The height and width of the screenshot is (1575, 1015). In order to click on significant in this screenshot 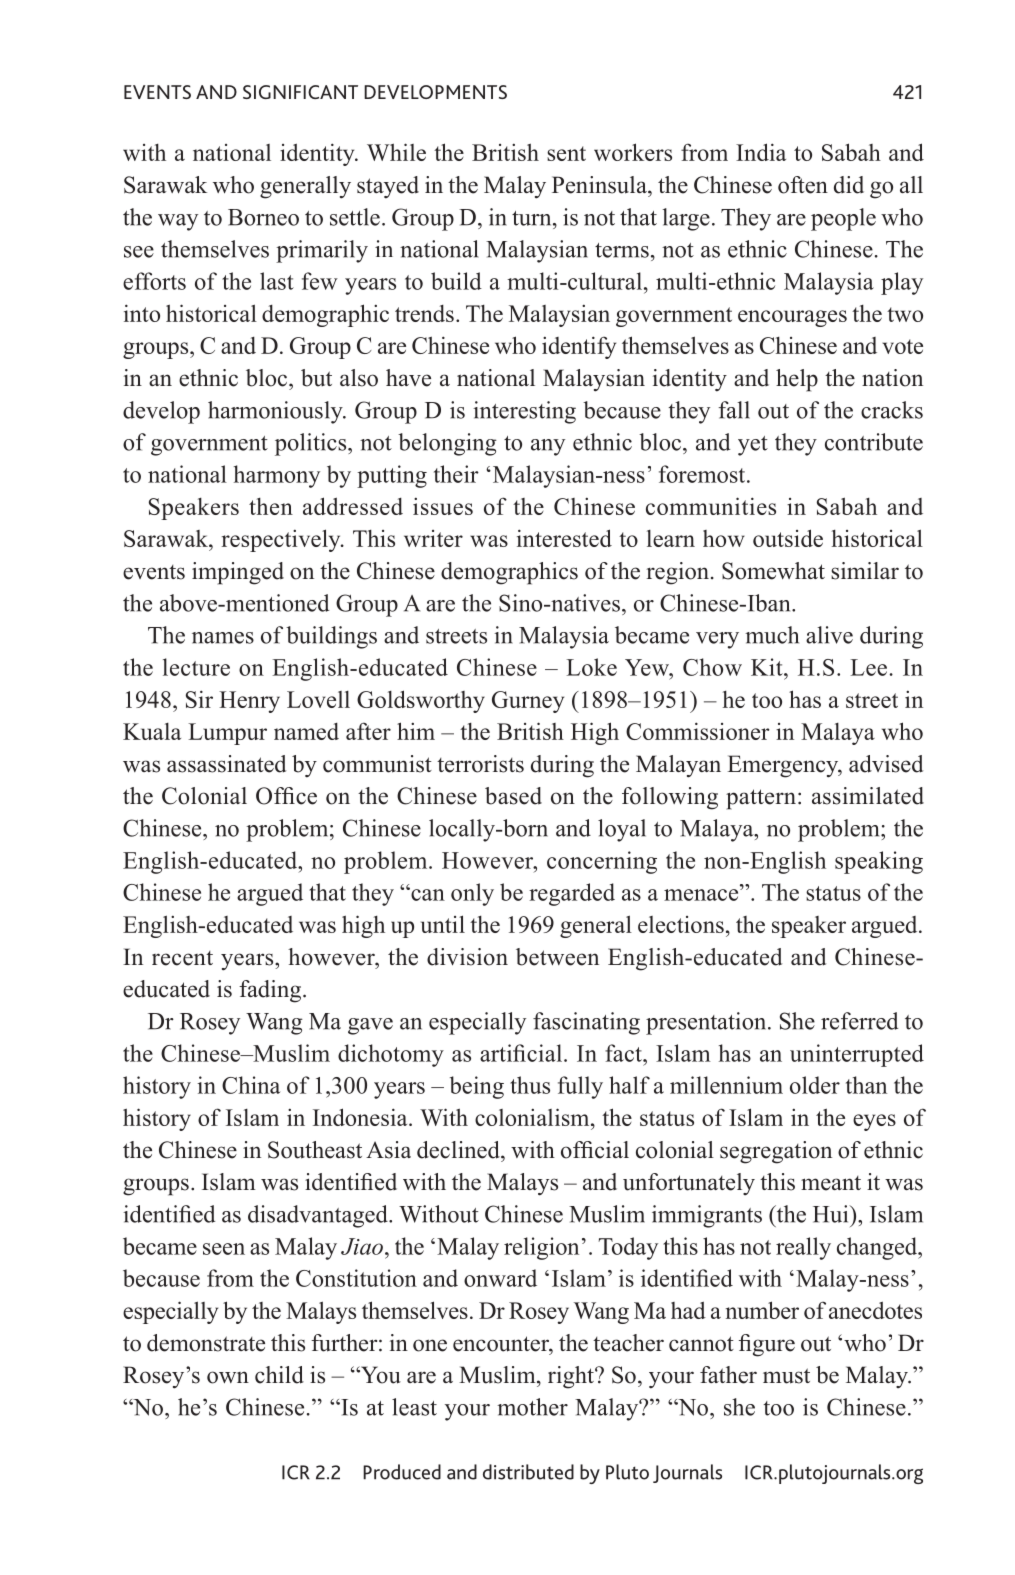, I will do `click(300, 92)`.
